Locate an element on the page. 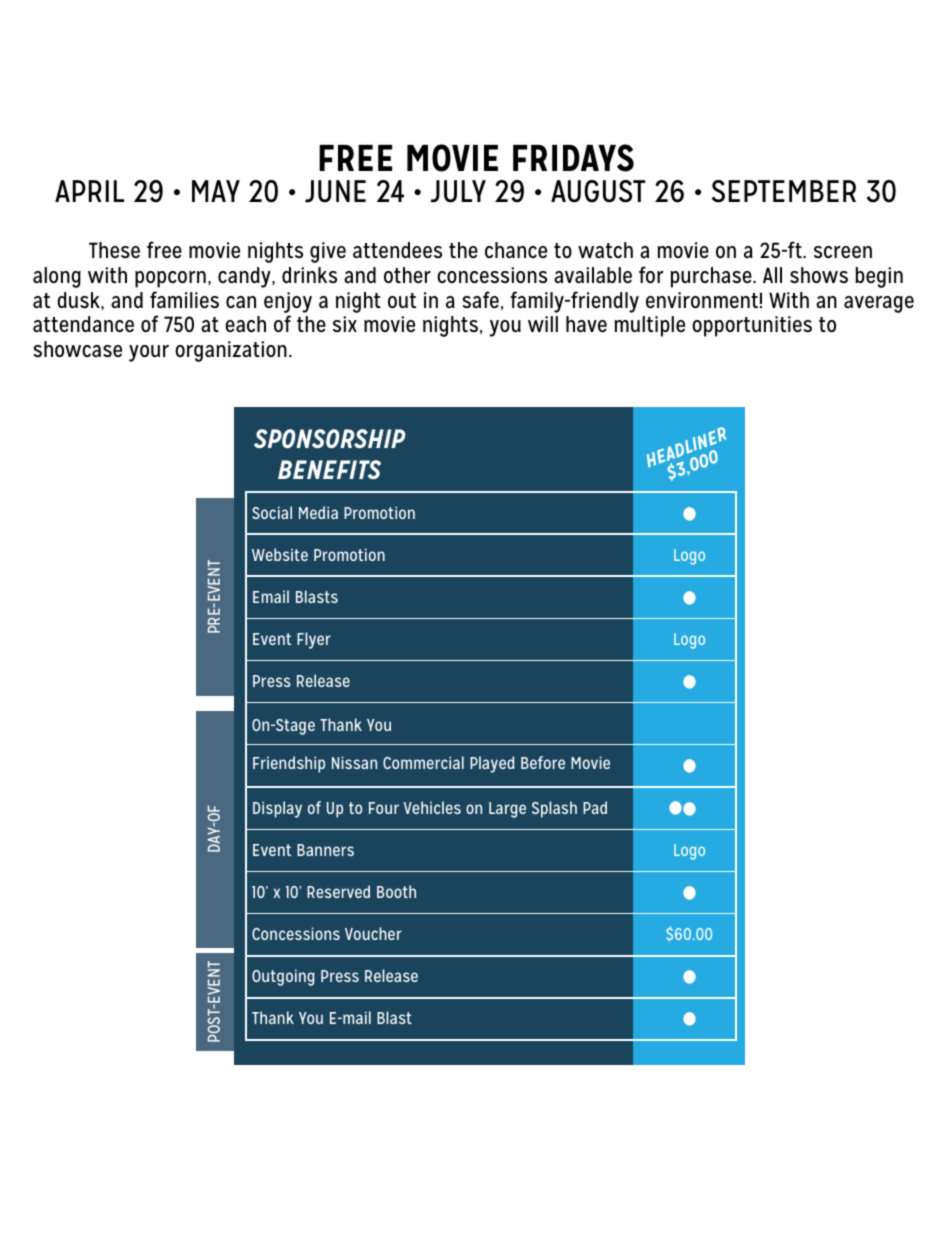 The image size is (952, 1233). will is located at coordinates (543, 324).
